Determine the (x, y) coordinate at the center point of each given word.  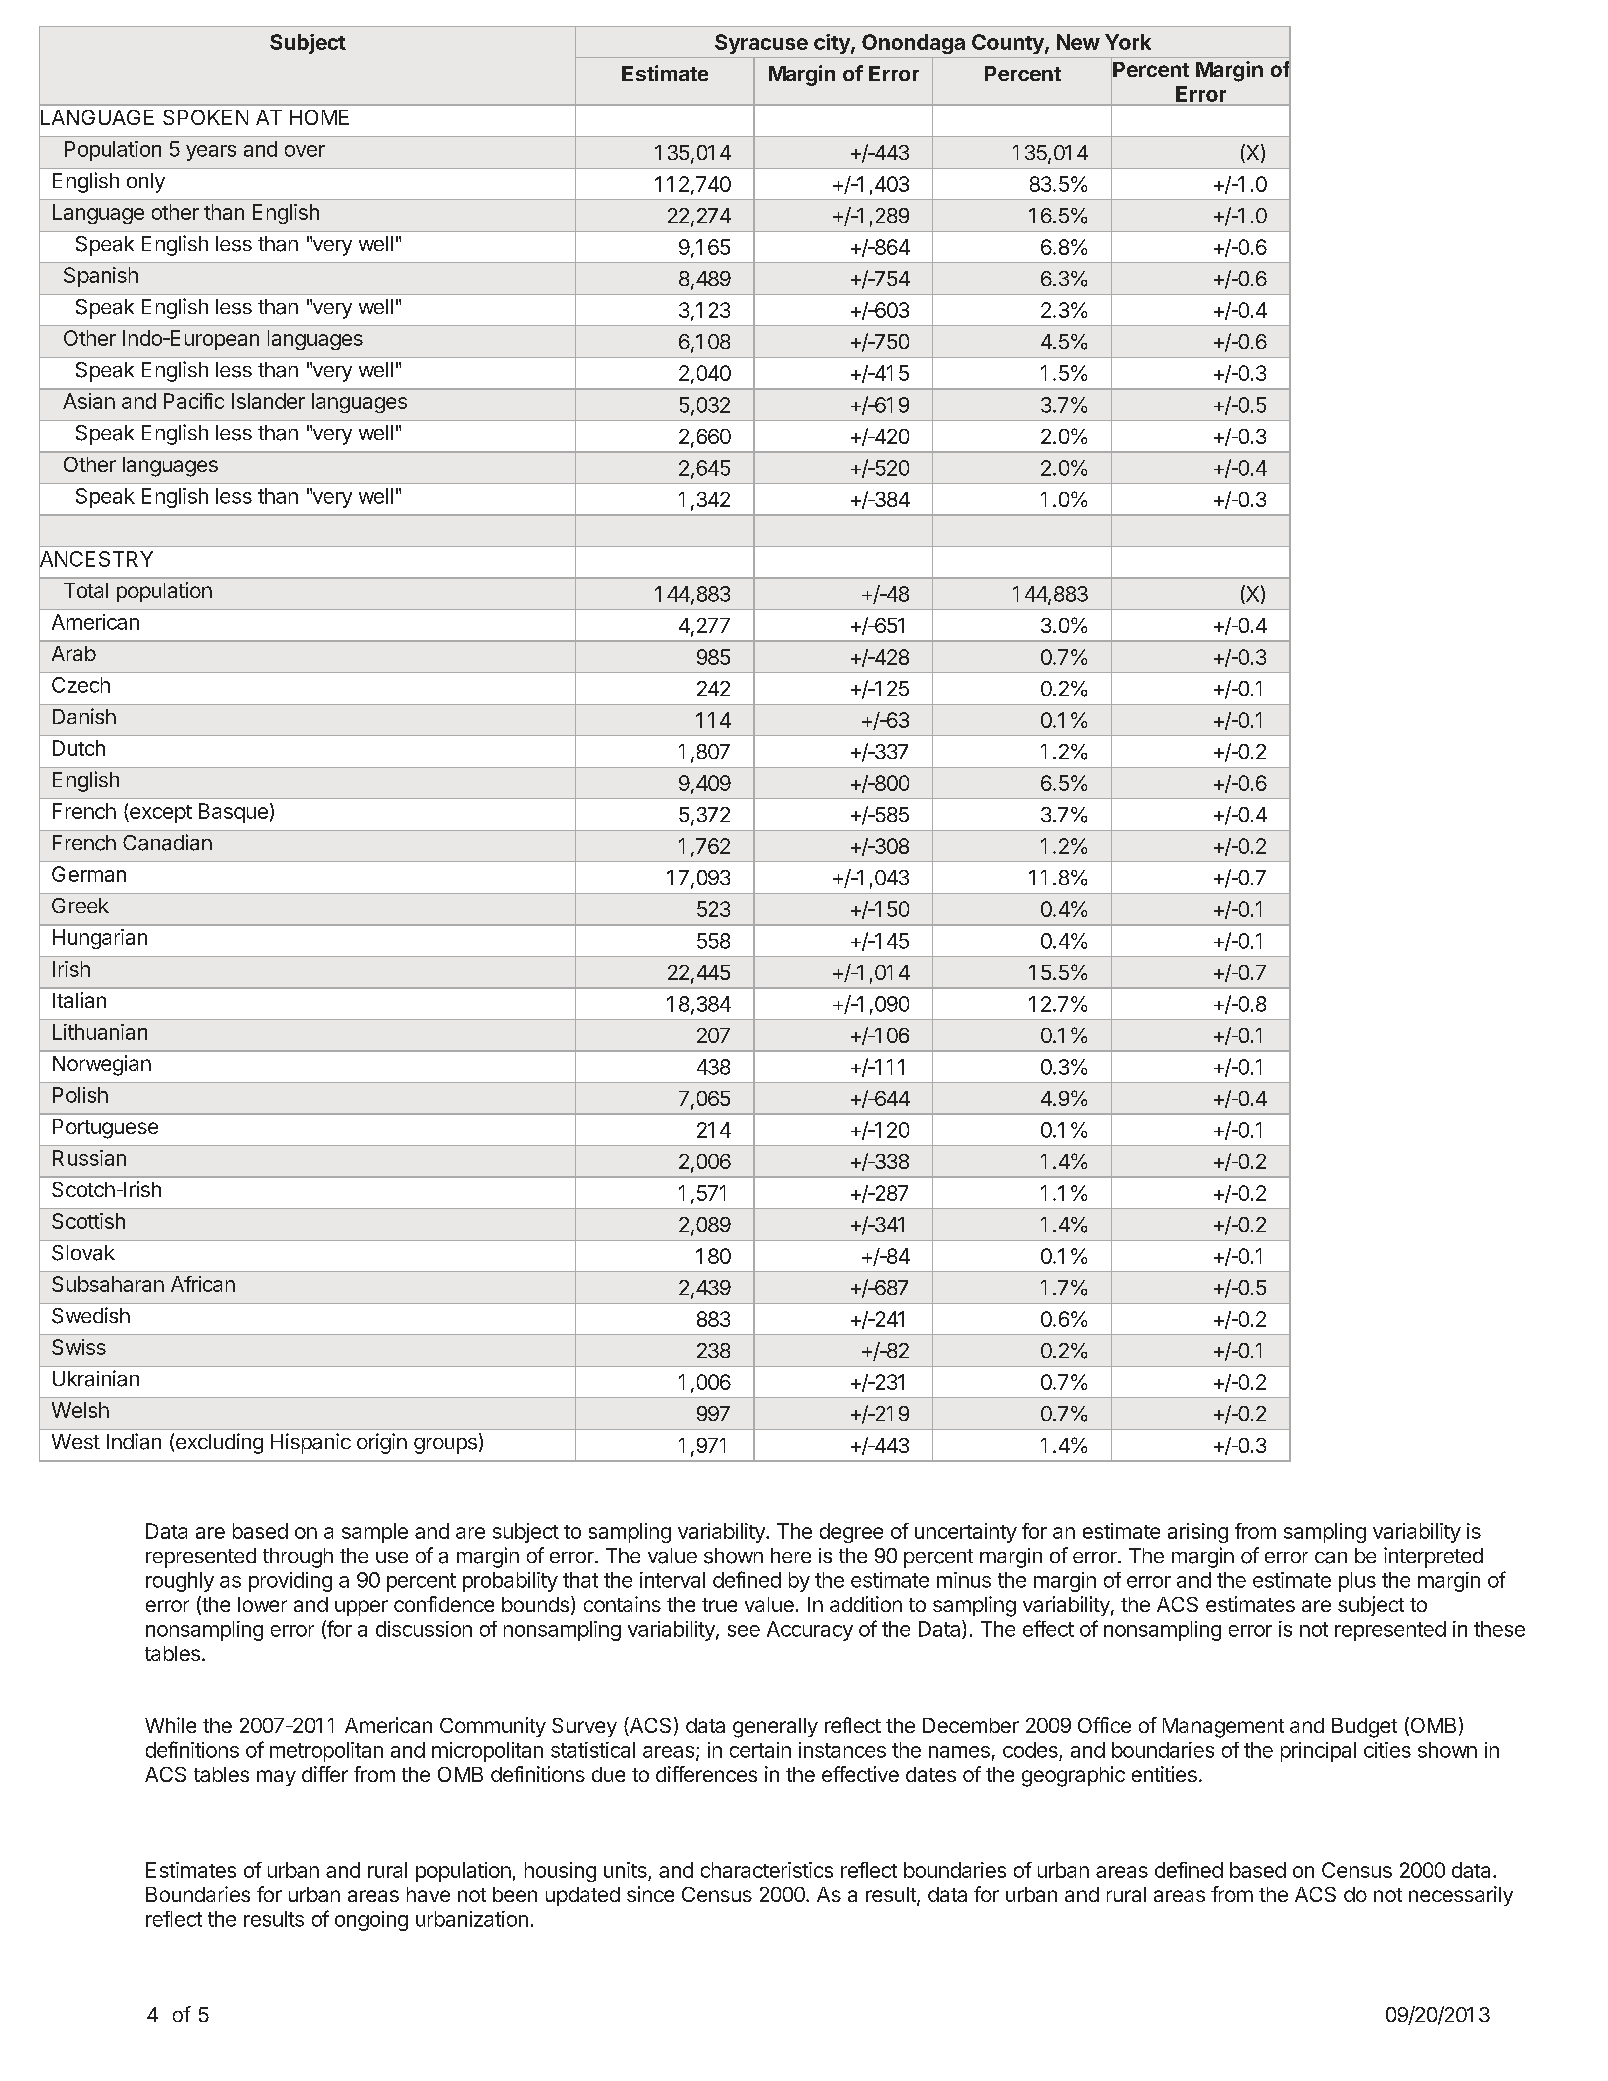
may (276, 1778)
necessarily (1461, 1896)
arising (1198, 1533)
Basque (233, 813)
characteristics (767, 1870)
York (1128, 42)
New (1078, 42)
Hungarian (100, 939)
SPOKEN (205, 117)
